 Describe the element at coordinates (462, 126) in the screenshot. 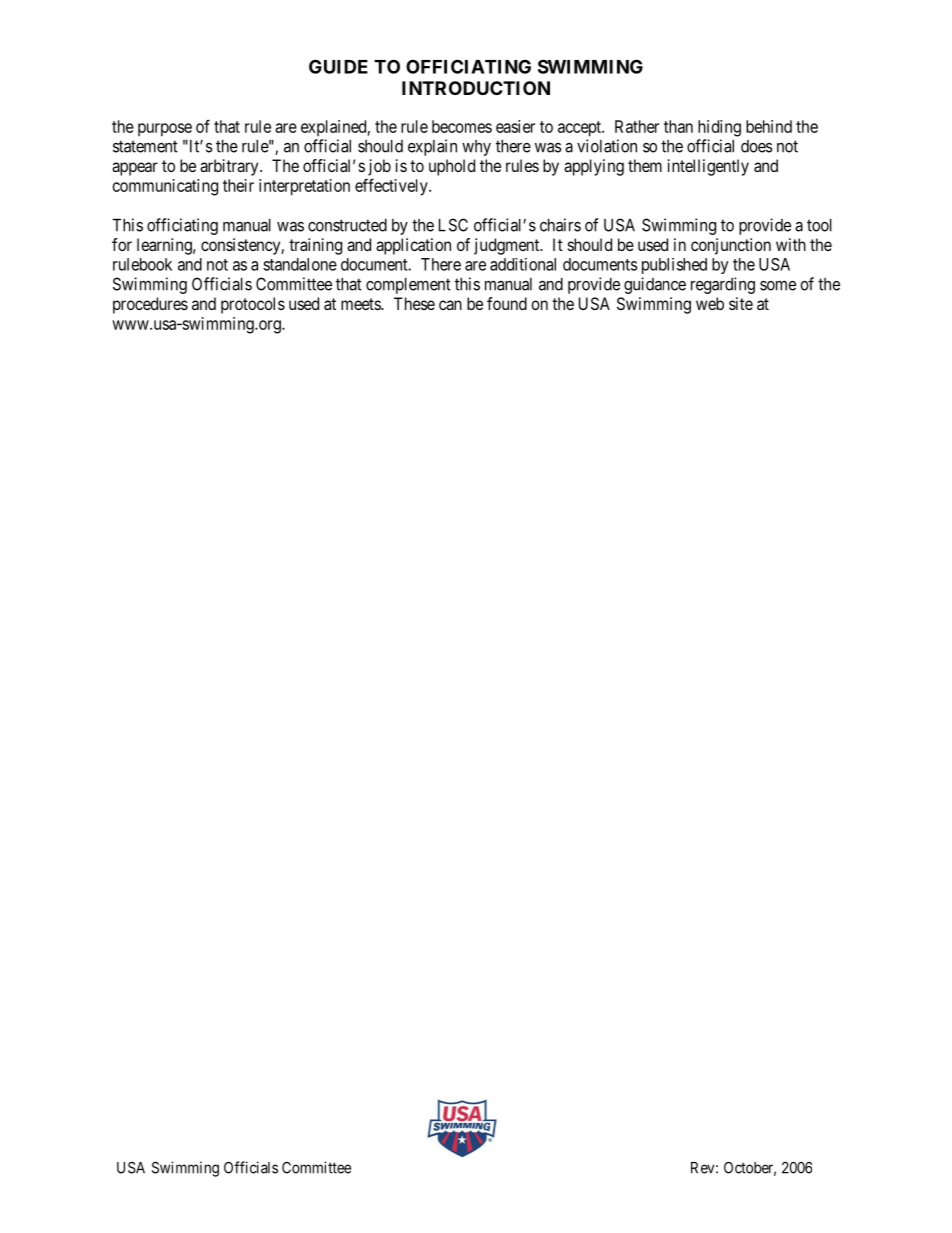

I see `becomes` at that location.
